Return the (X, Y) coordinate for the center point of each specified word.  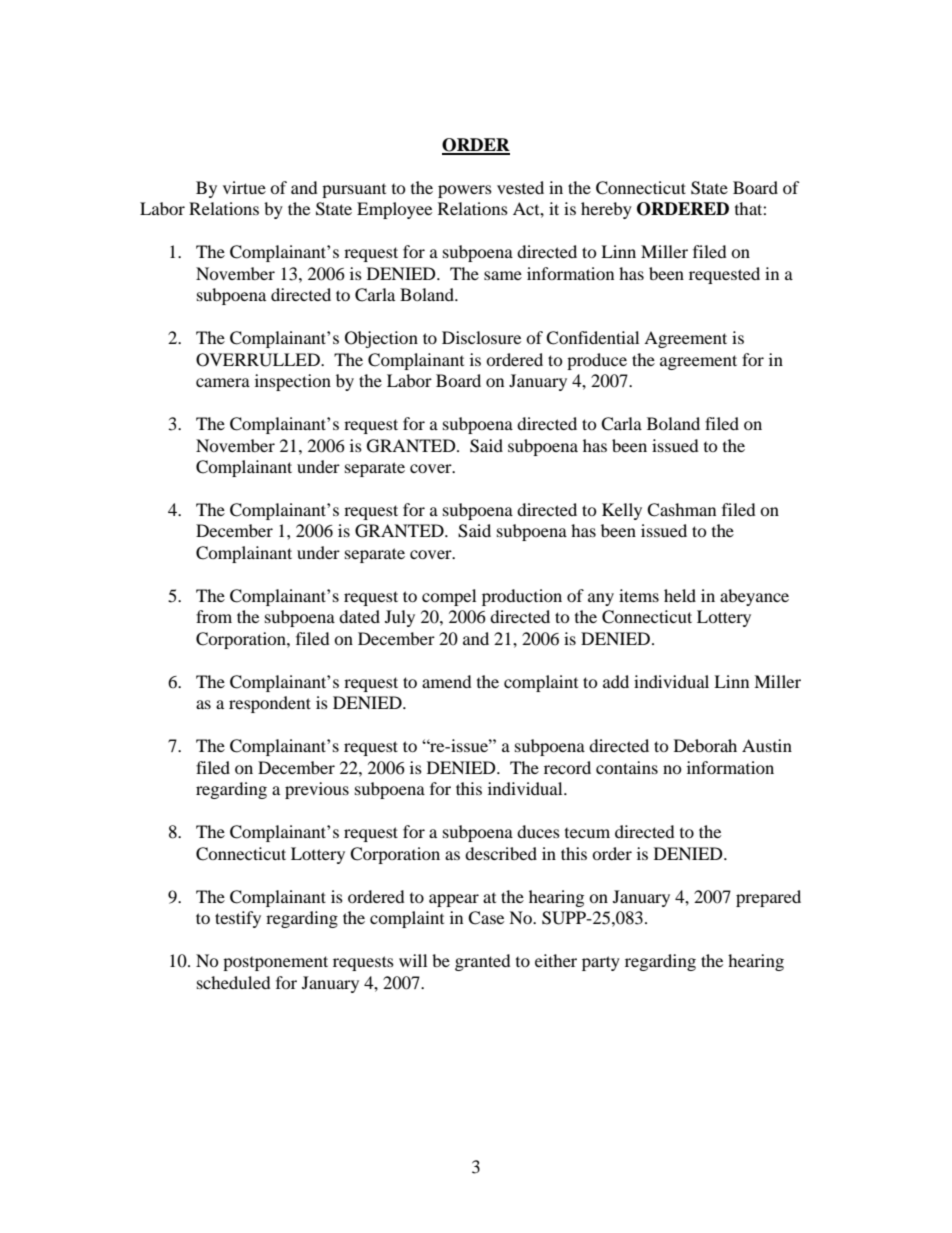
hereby (606, 210)
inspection (293, 382)
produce (597, 361)
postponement (275, 963)
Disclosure (481, 337)
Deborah (705, 745)
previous (317, 790)
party (601, 963)
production (522, 597)
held (680, 595)
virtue (244, 187)
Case (486, 918)
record (567, 767)
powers (465, 191)
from (214, 616)
